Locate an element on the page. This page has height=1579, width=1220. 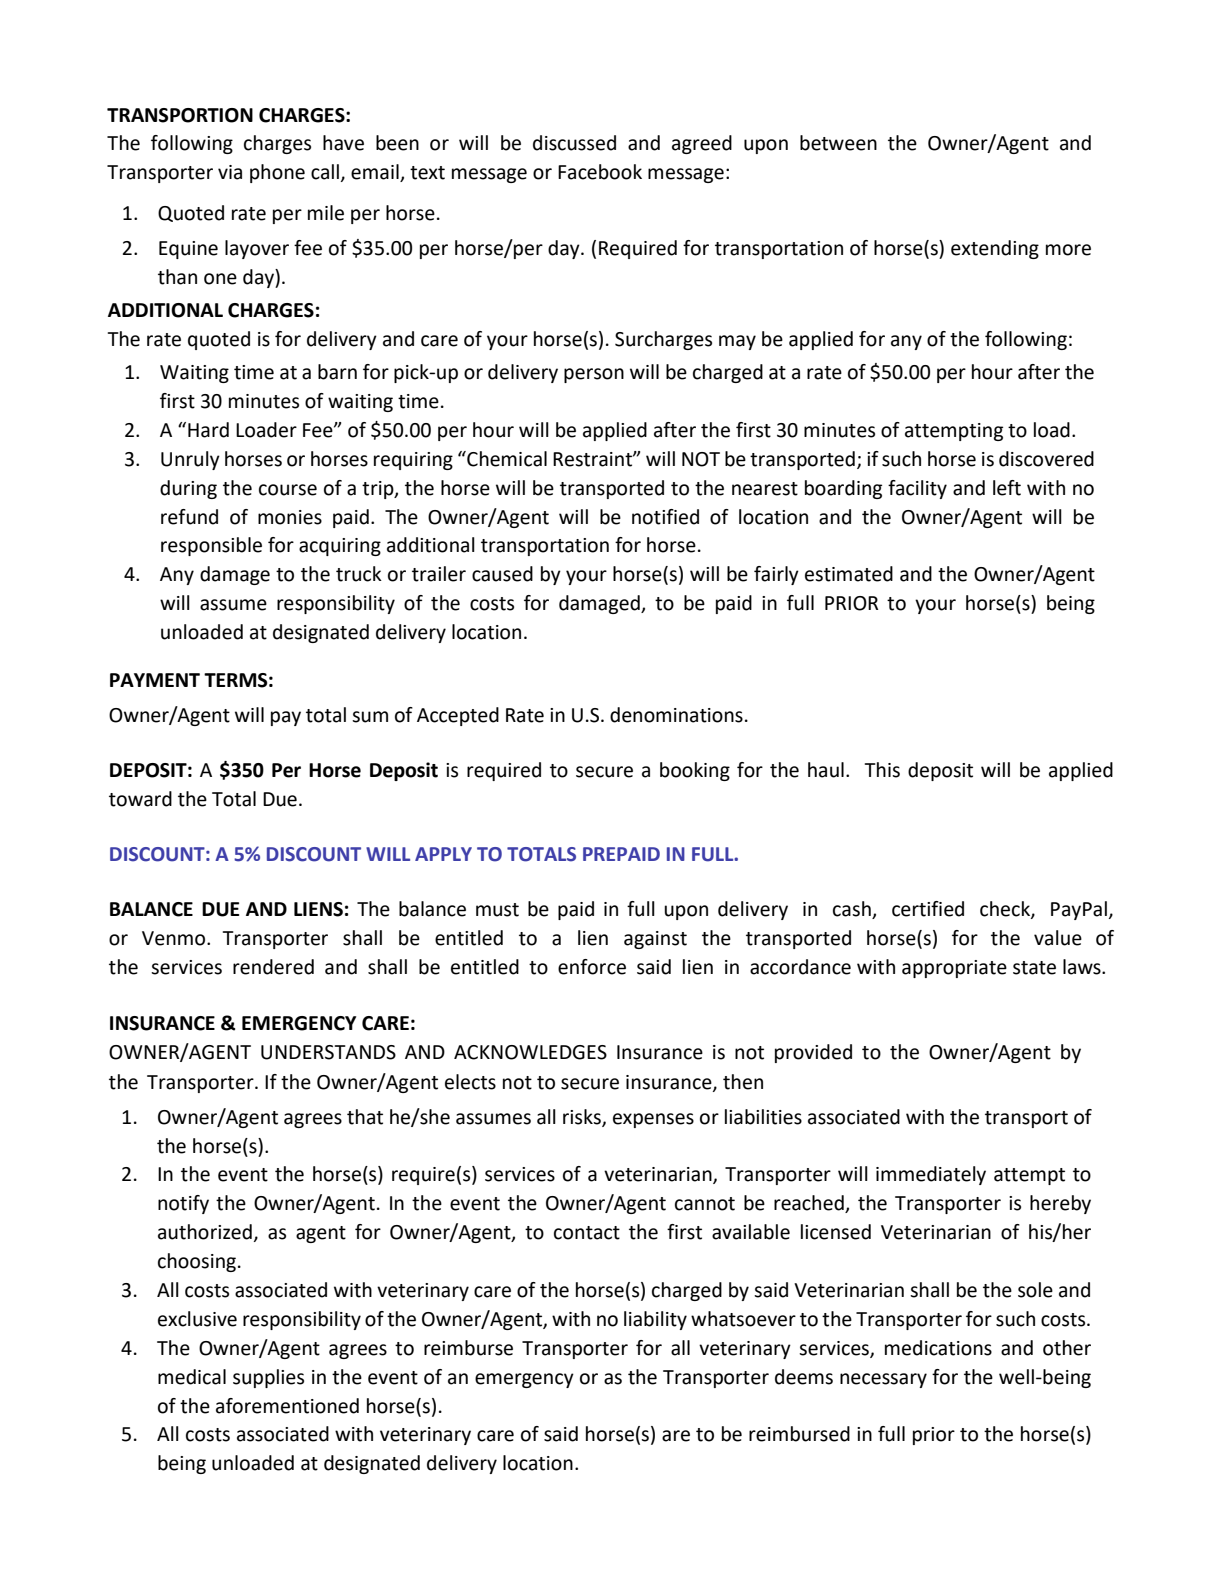
course is located at coordinates (288, 490).
